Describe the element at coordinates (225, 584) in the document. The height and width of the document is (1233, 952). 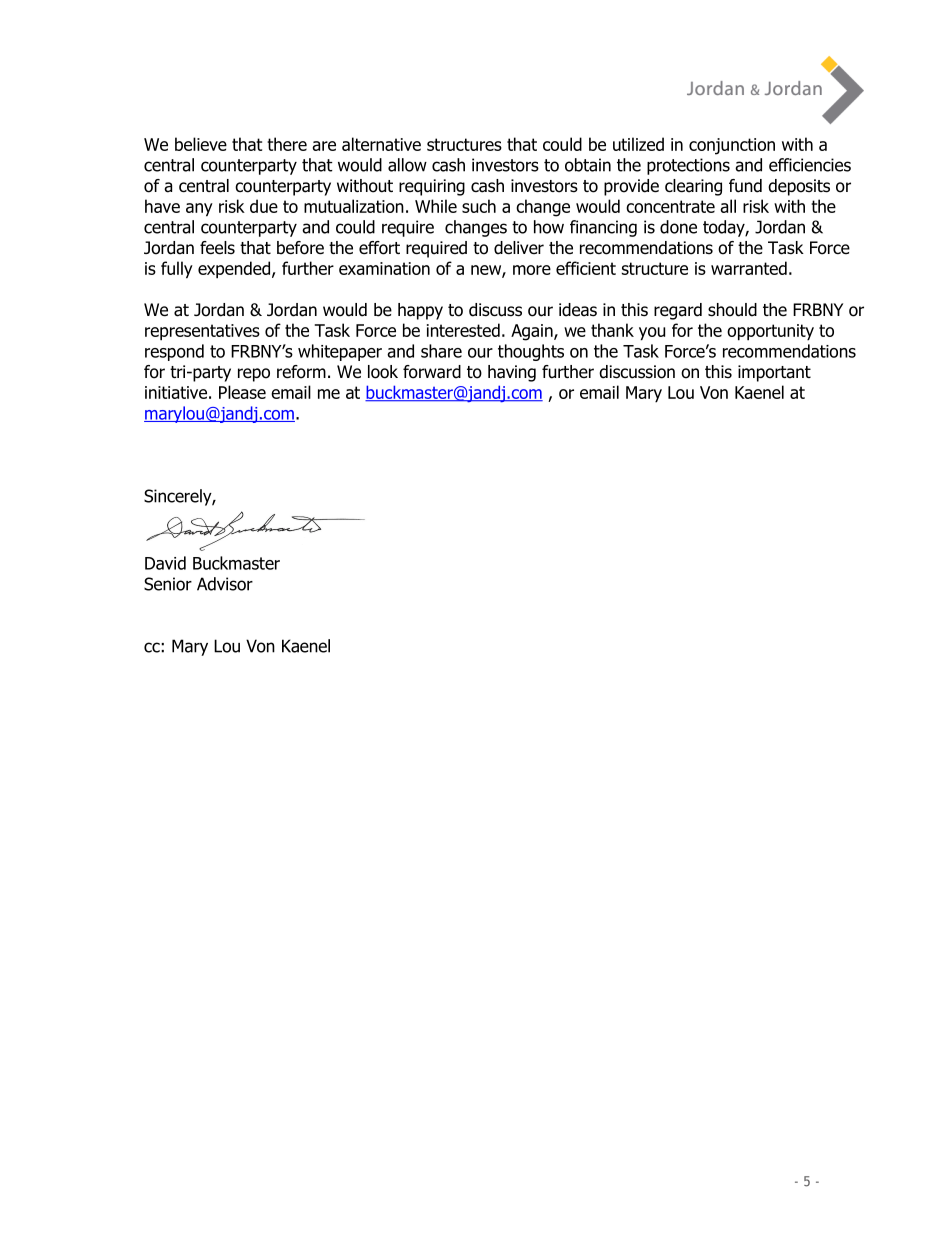
I see `Advisor` at that location.
